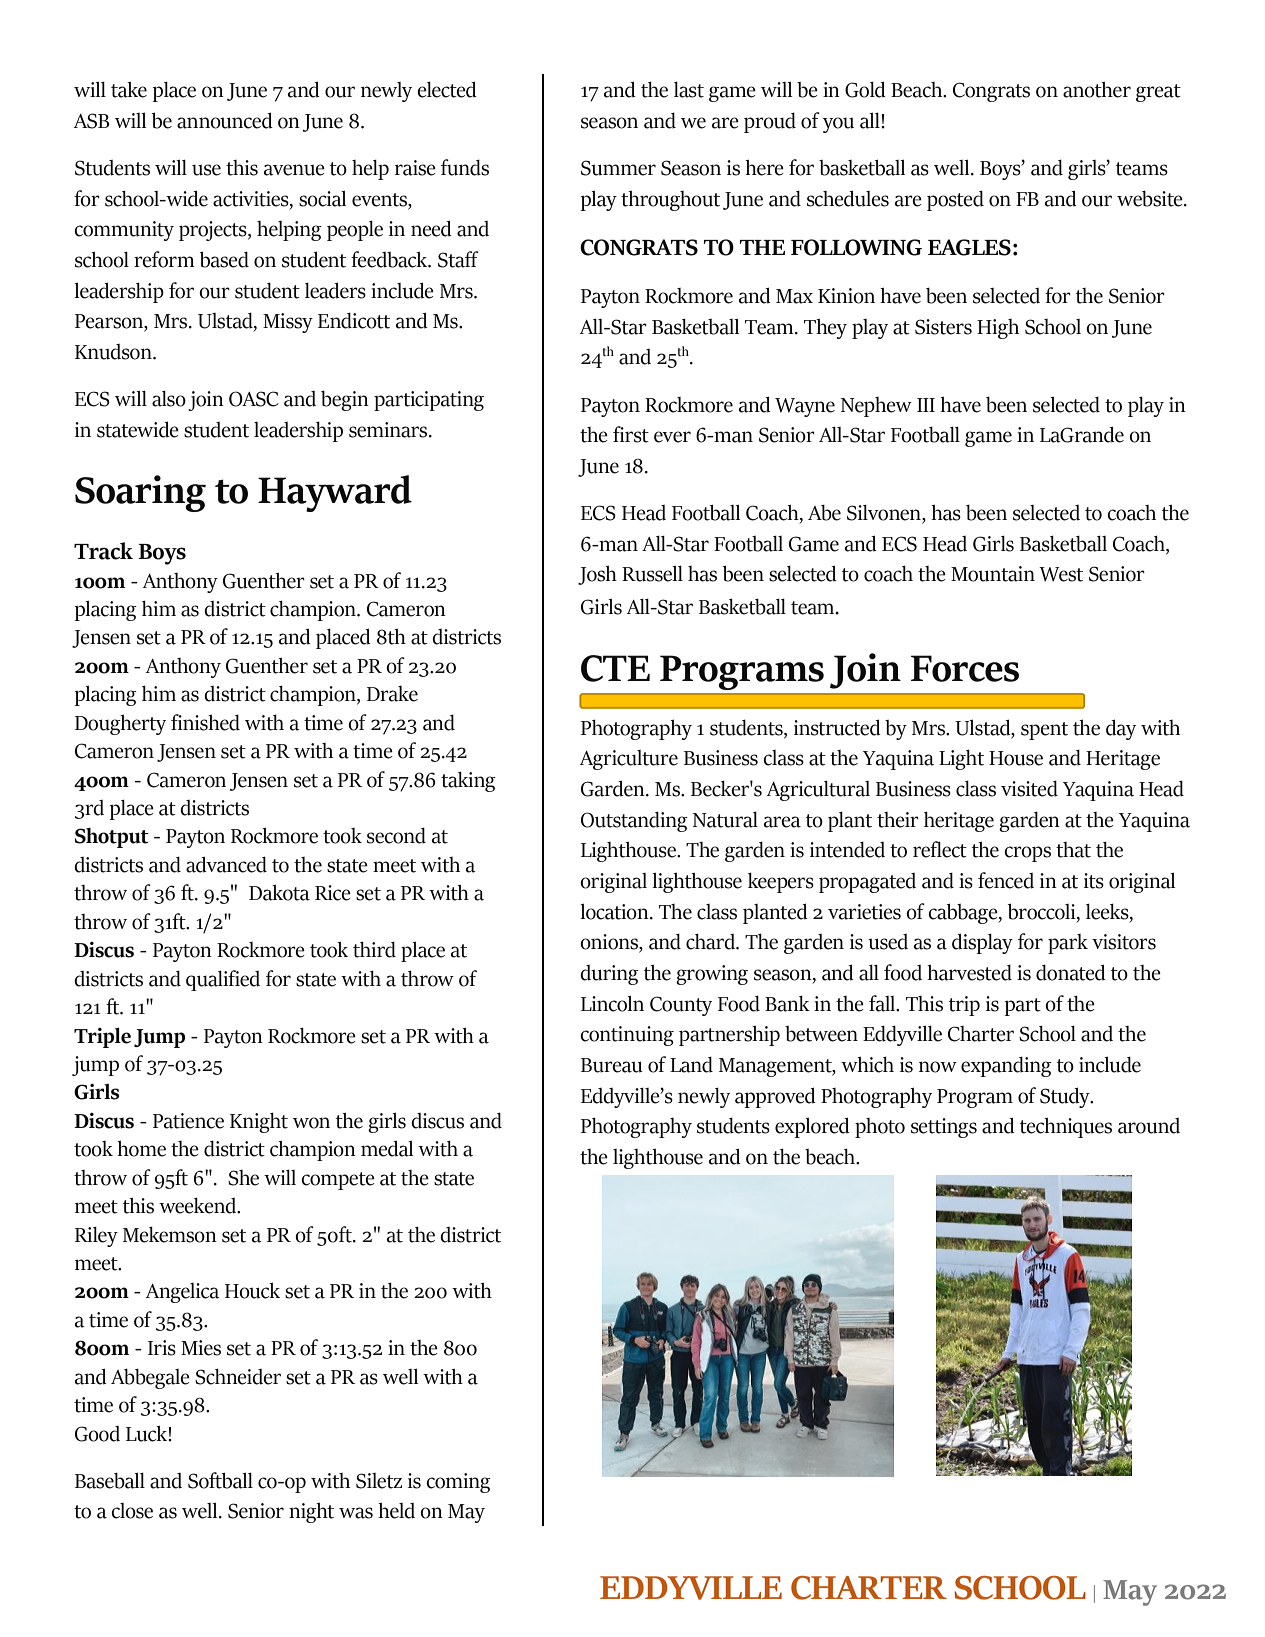 The width and height of the screenshot is (1265, 1637). What do you see at coordinates (220, 1480) in the screenshot?
I see `Softball` at bounding box center [220, 1480].
